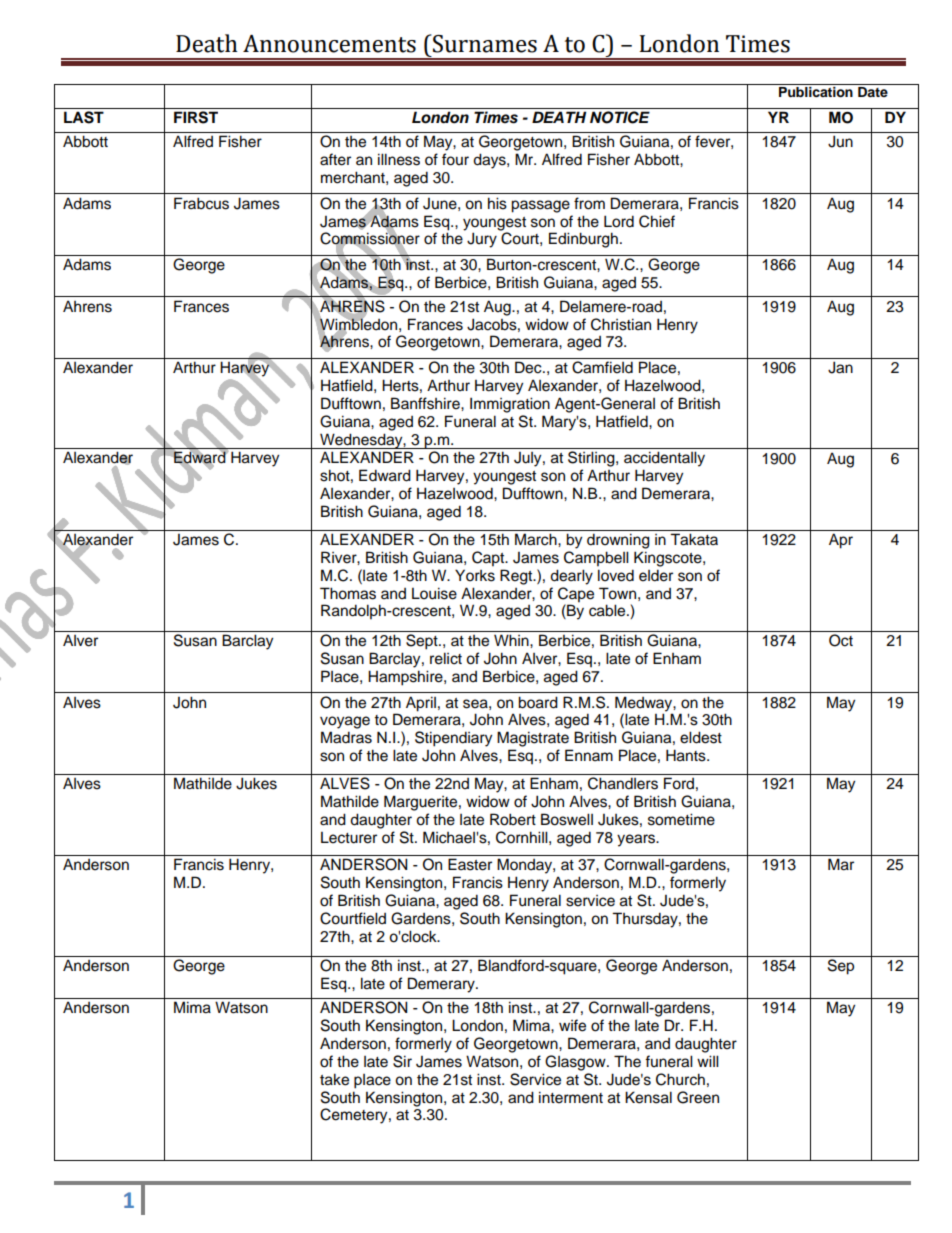  I want to click on Oct, so click(841, 640).
